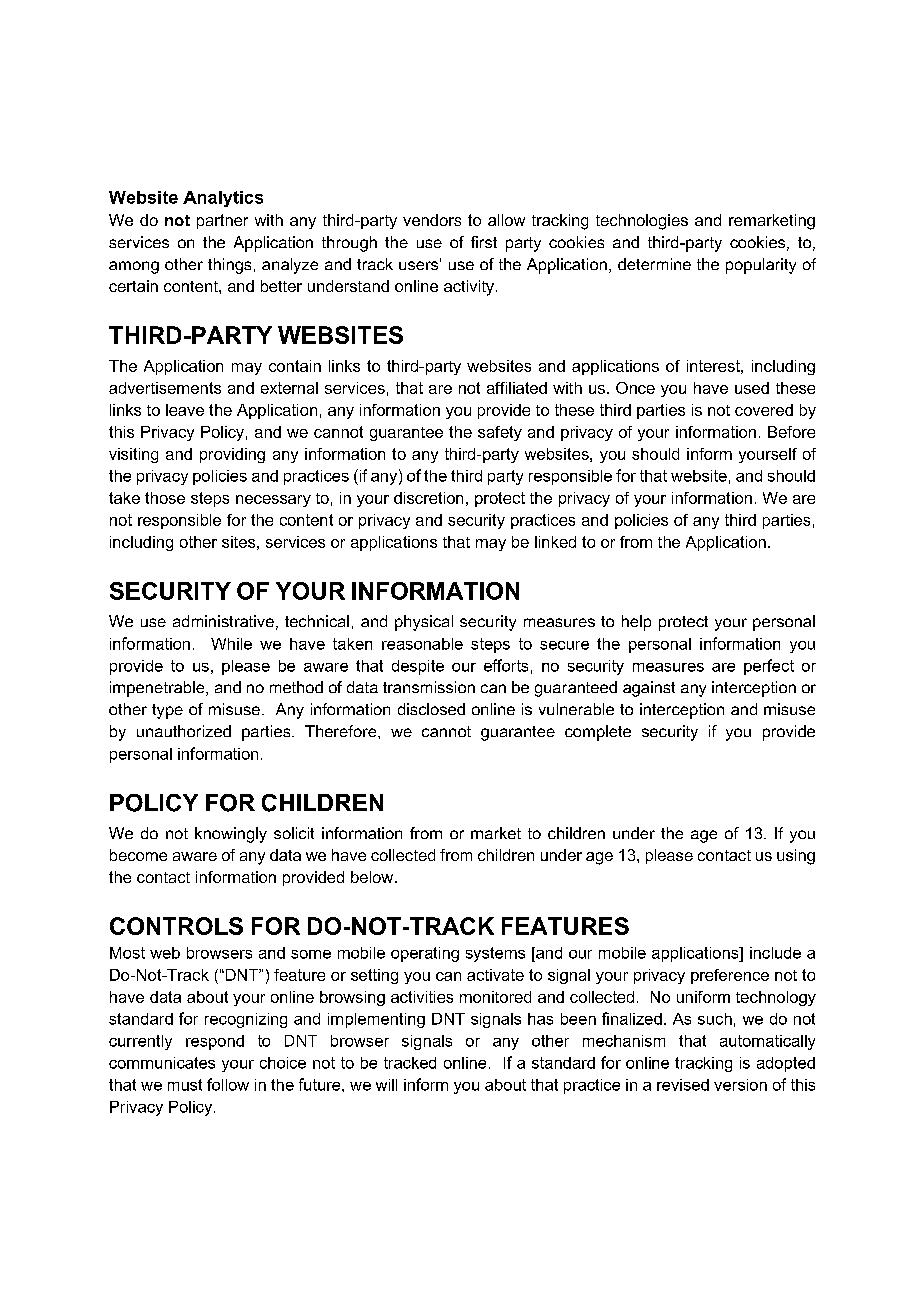 Image resolution: width=924 pixels, height=1308 pixels. What do you see at coordinates (500, 433) in the screenshot?
I see `safety` at bounding box center [500, 433].
